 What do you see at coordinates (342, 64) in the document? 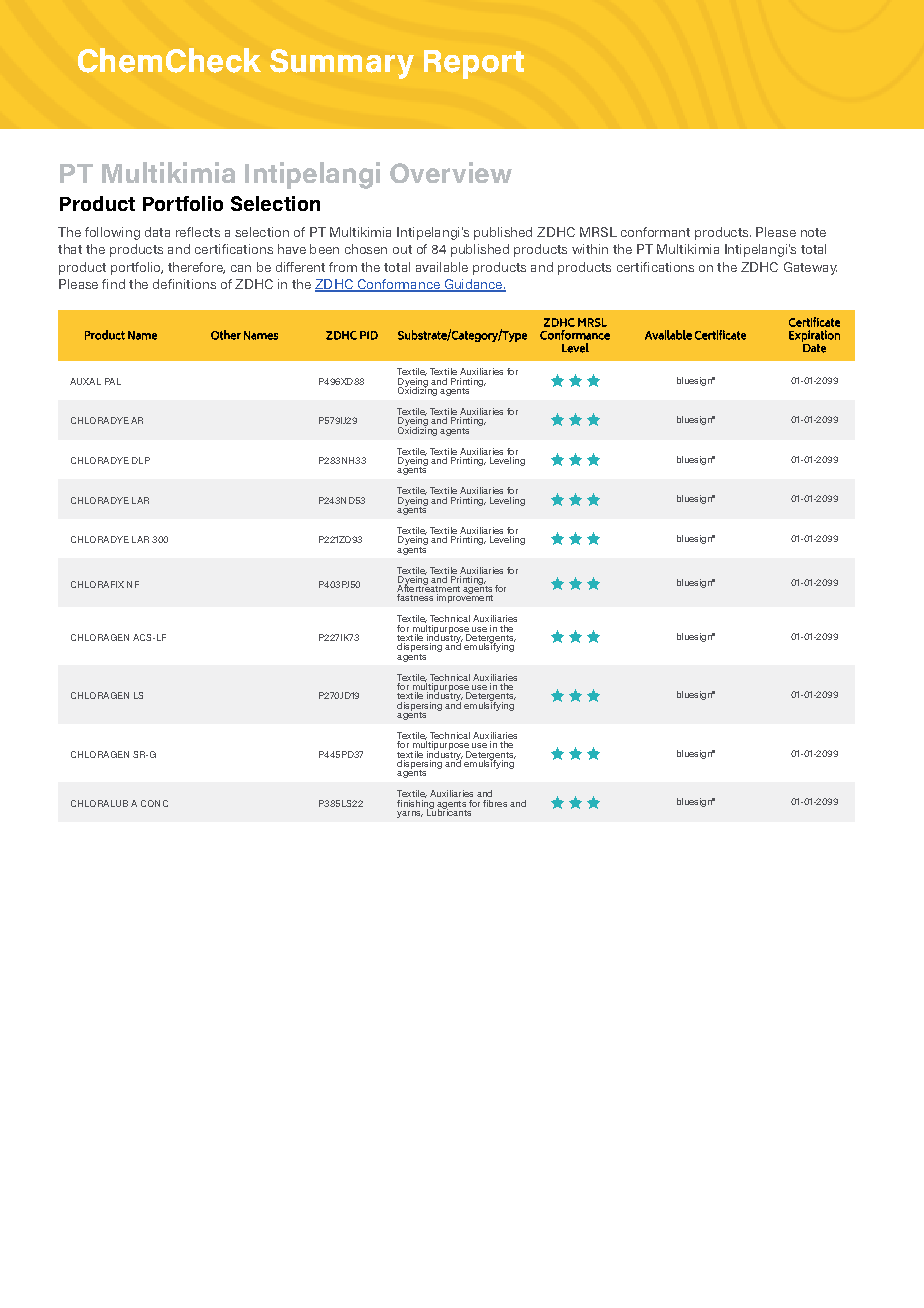
I see `Summary` at bounding box center [342, 64].
